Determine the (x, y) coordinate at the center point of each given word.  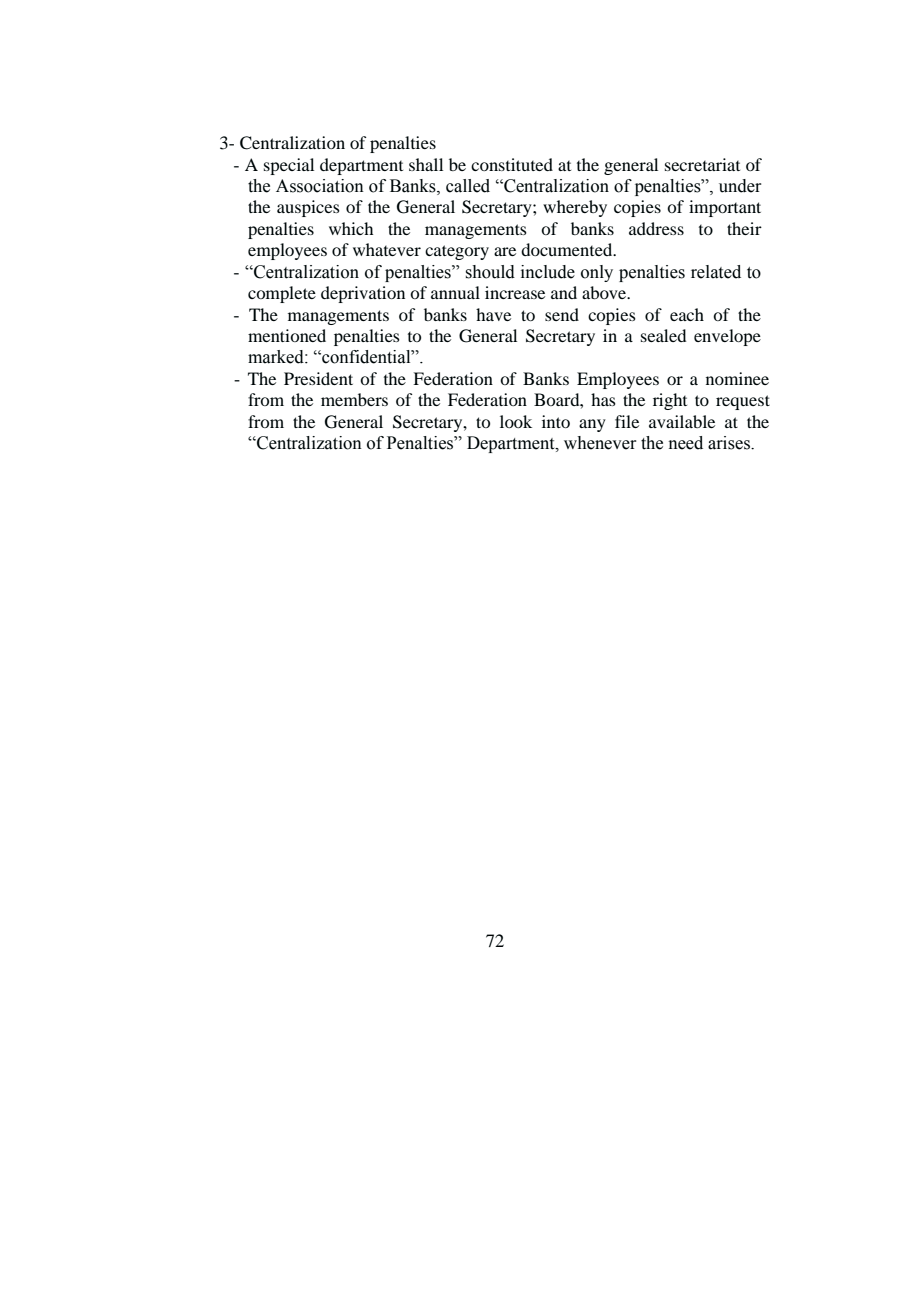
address (656, 228)
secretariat (702, 164)
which (351, 228)
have (493, 314)
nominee (737, 378)
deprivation (363, 294)
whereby (575, 208)
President (318, 378)
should (490, 272)
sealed (663, 335)
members (354, 399)
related (716, 272)
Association (320, 186)
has (603, 399)
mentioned (287, 335)
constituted (512, 164)
